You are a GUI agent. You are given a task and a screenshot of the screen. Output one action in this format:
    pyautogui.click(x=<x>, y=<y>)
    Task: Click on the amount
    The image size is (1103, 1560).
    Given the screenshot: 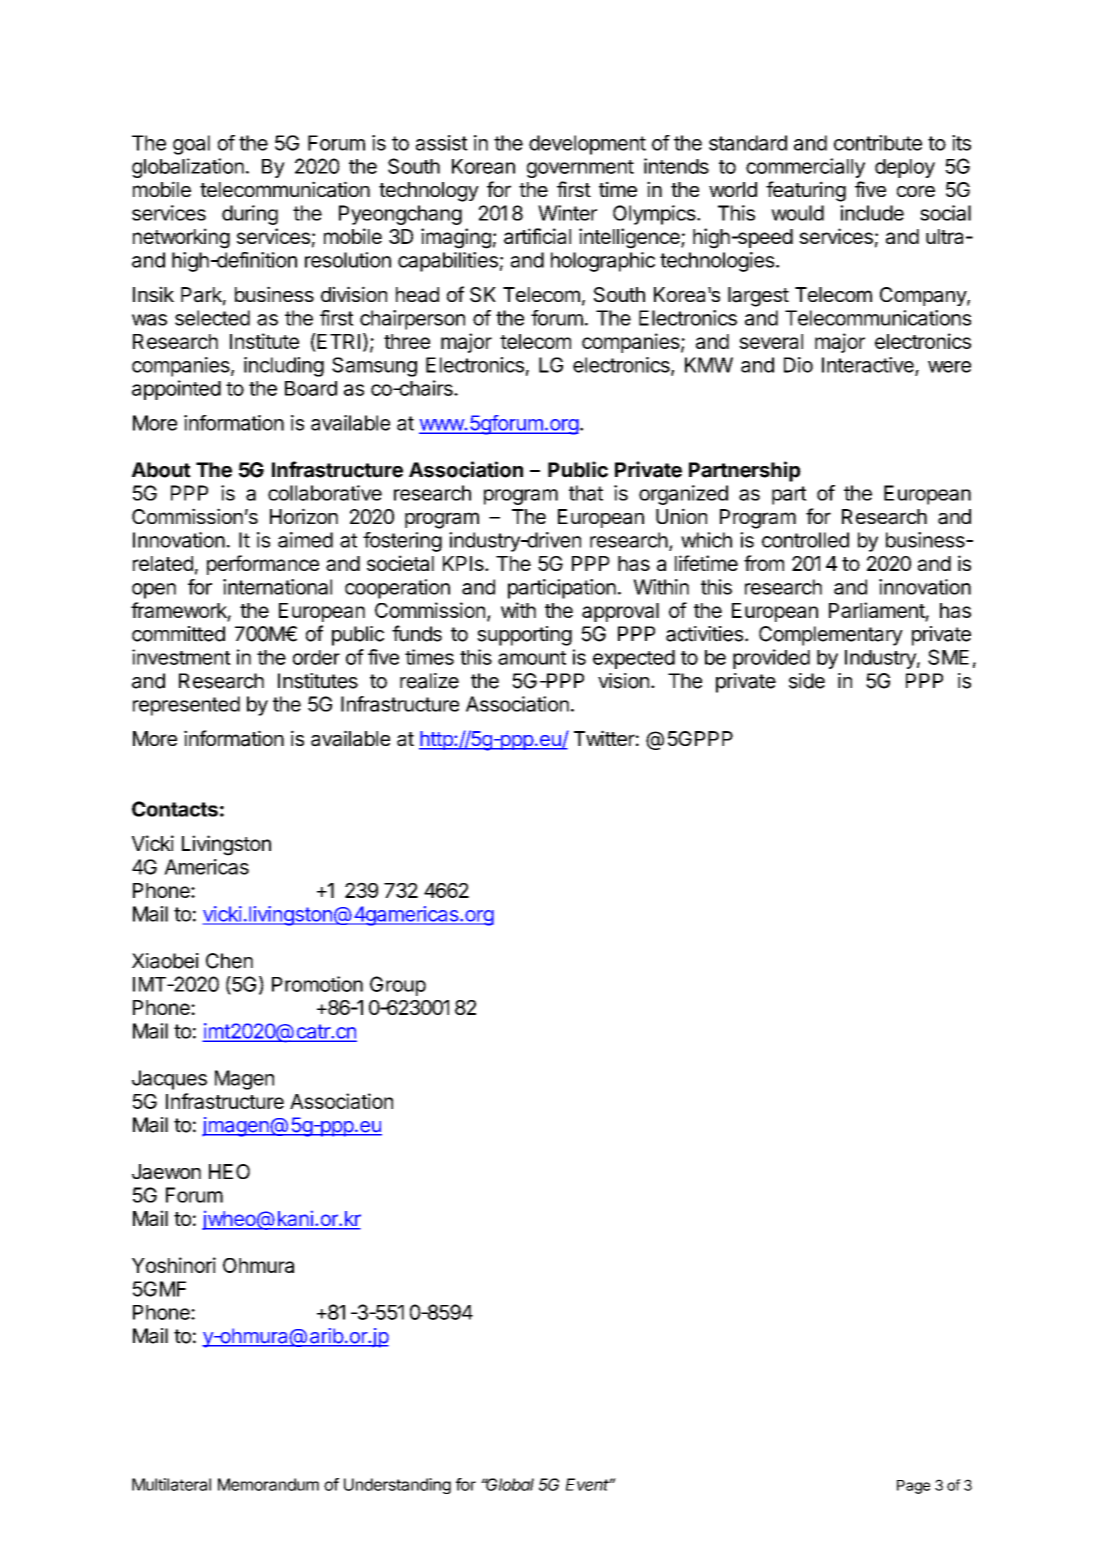 What is the action you would take?
    pyautogui.click(x=532, y=658)
